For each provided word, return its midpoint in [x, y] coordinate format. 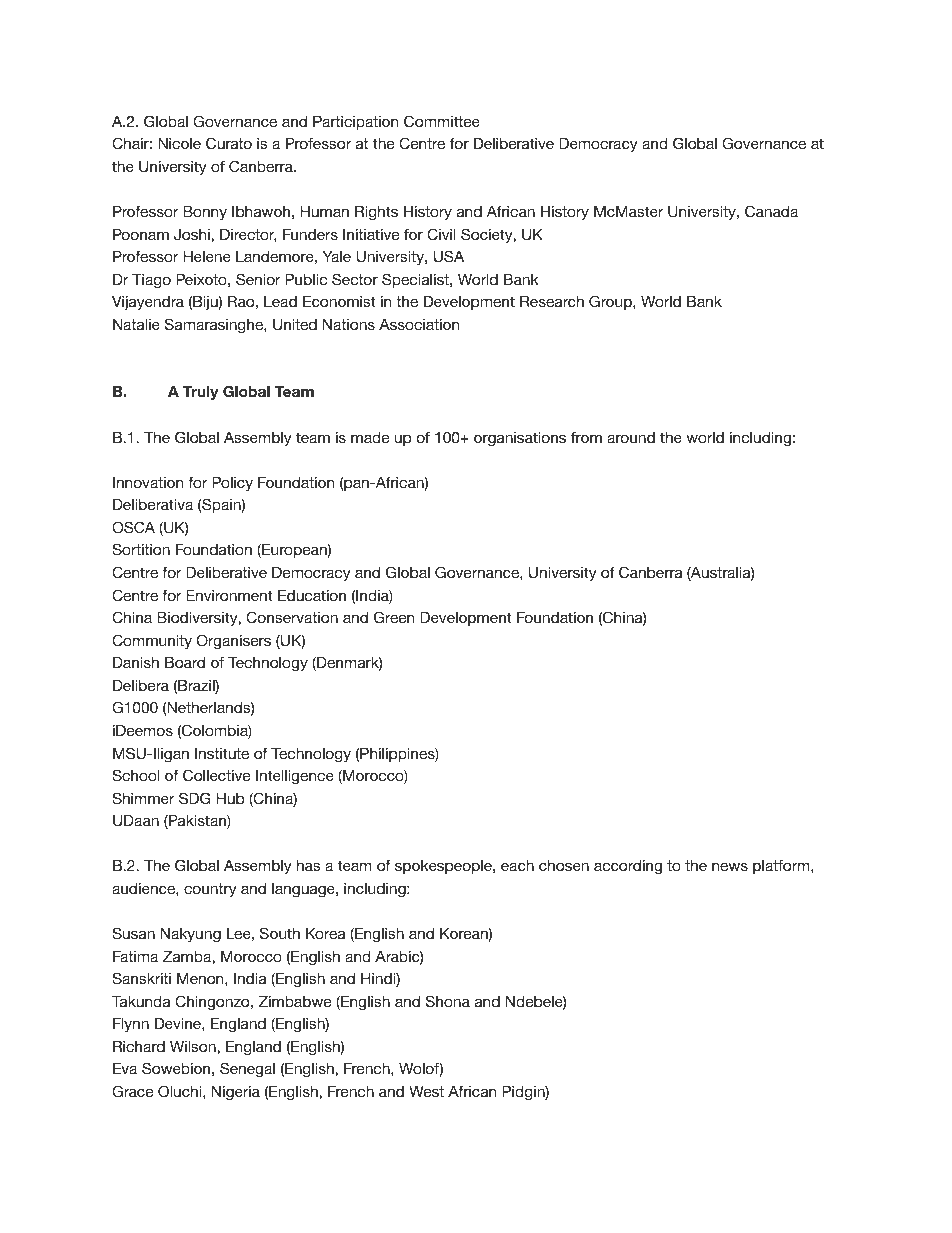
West [426, 1091]
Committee [442, 121]
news [730, 866]
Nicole [179, 143]
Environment [229, 595]
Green [394, 617]
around [631, 437]
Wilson [194, 1046]
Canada [771, 211]
